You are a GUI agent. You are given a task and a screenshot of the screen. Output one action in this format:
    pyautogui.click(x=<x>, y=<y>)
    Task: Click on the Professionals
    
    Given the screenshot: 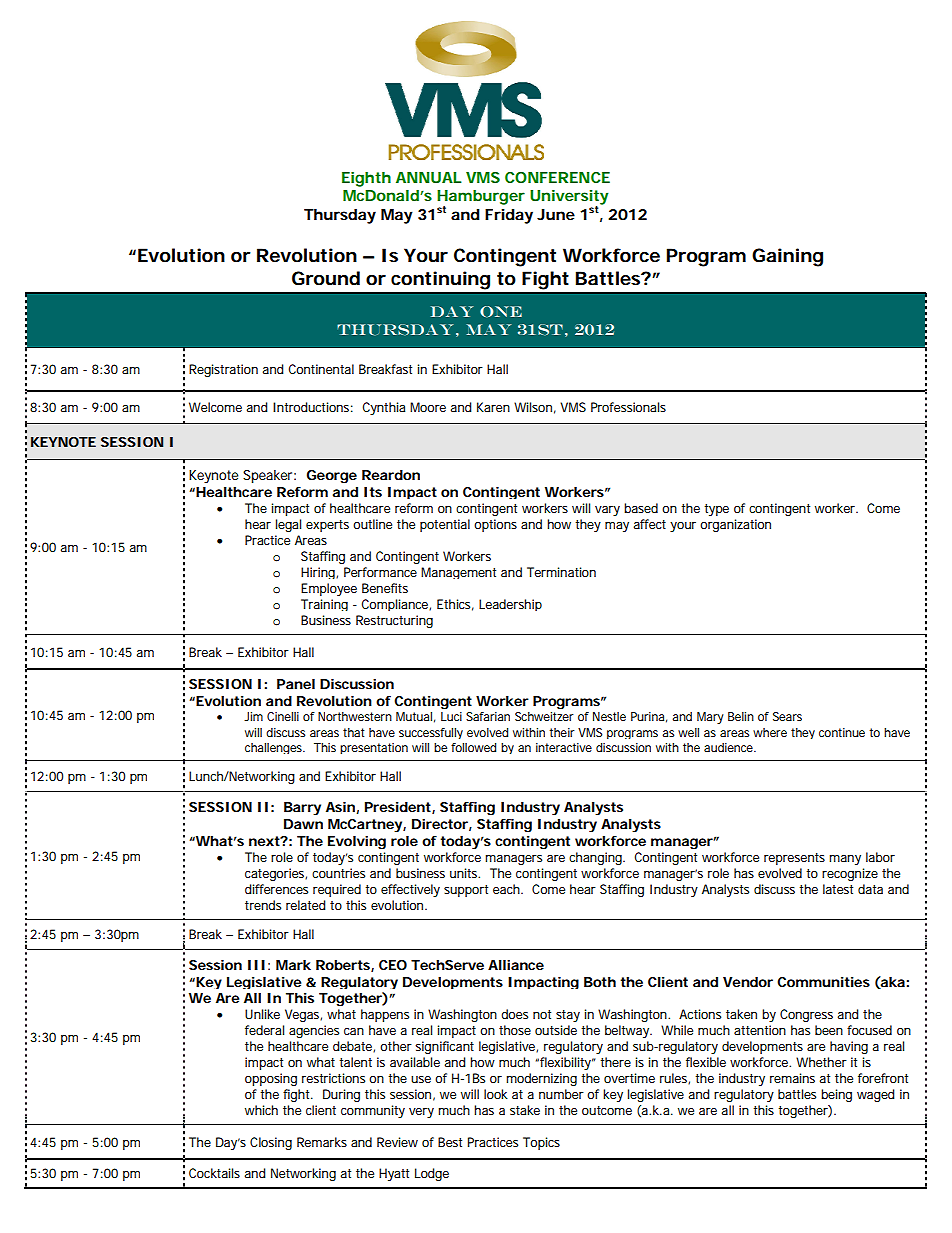 What is the action you would take?
    pyautogui.click(x=628, y=407)
